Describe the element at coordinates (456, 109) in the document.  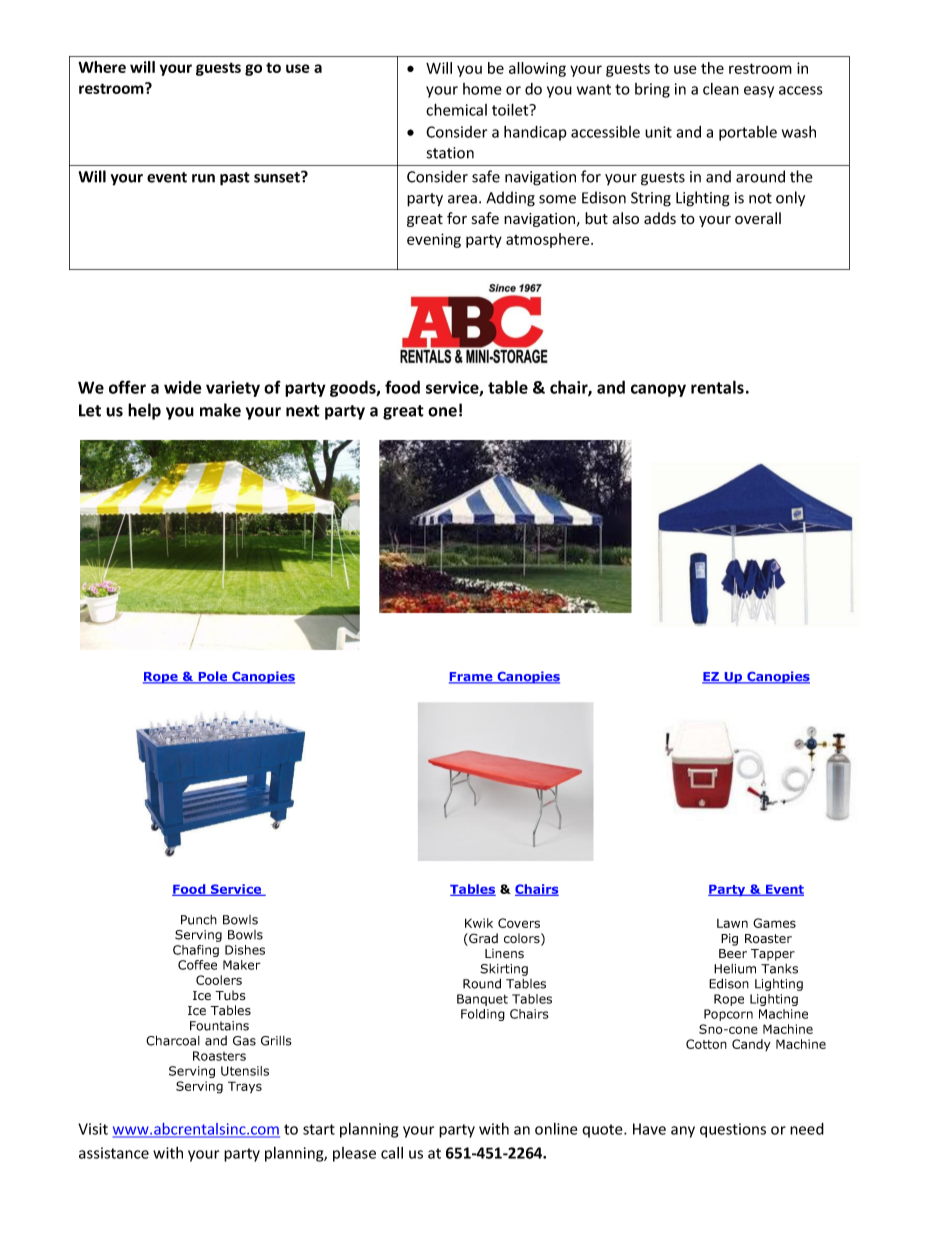
I see `chemical` at that location.
